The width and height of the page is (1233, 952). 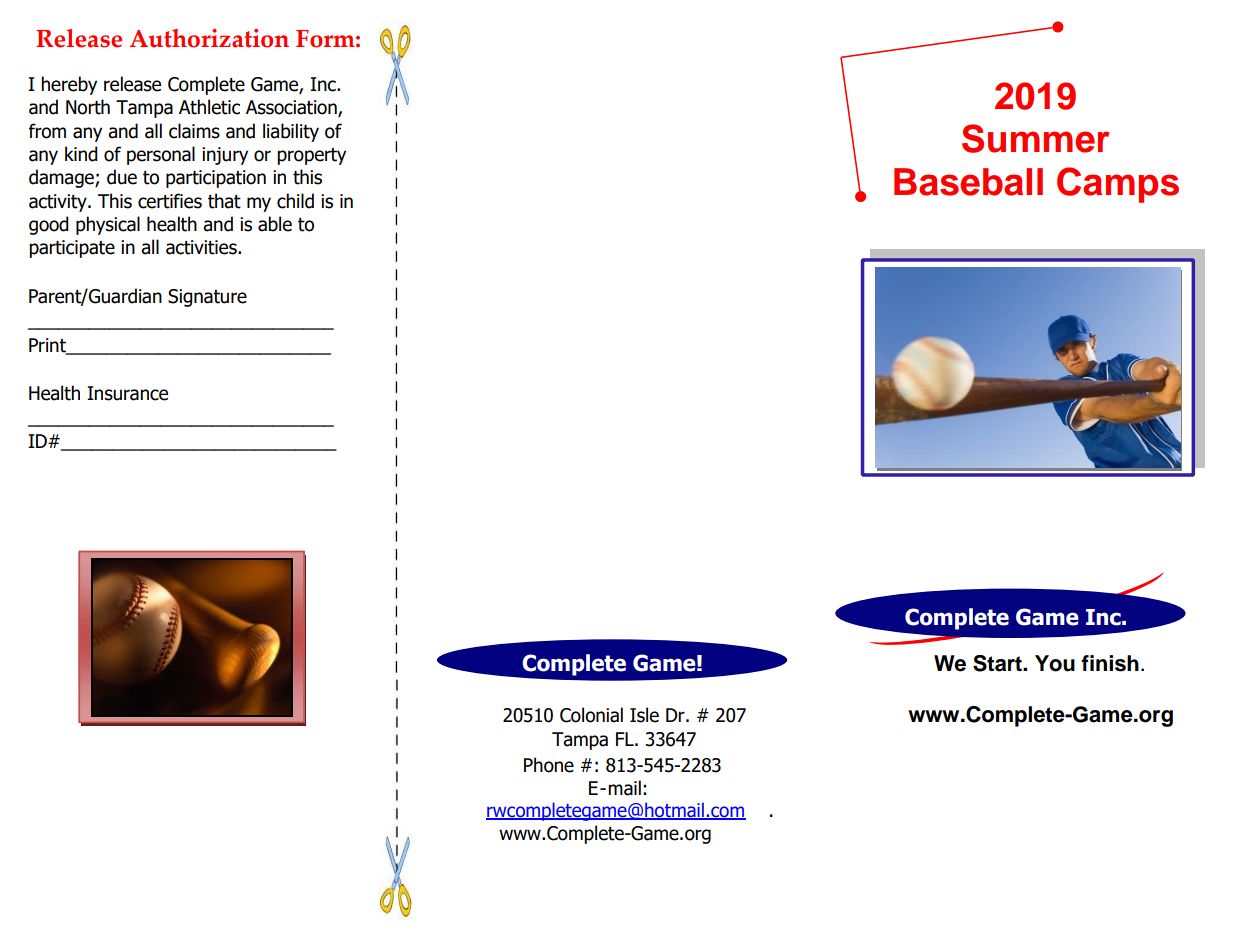 I want to click on Summer, so click(x=1035, y=138).
